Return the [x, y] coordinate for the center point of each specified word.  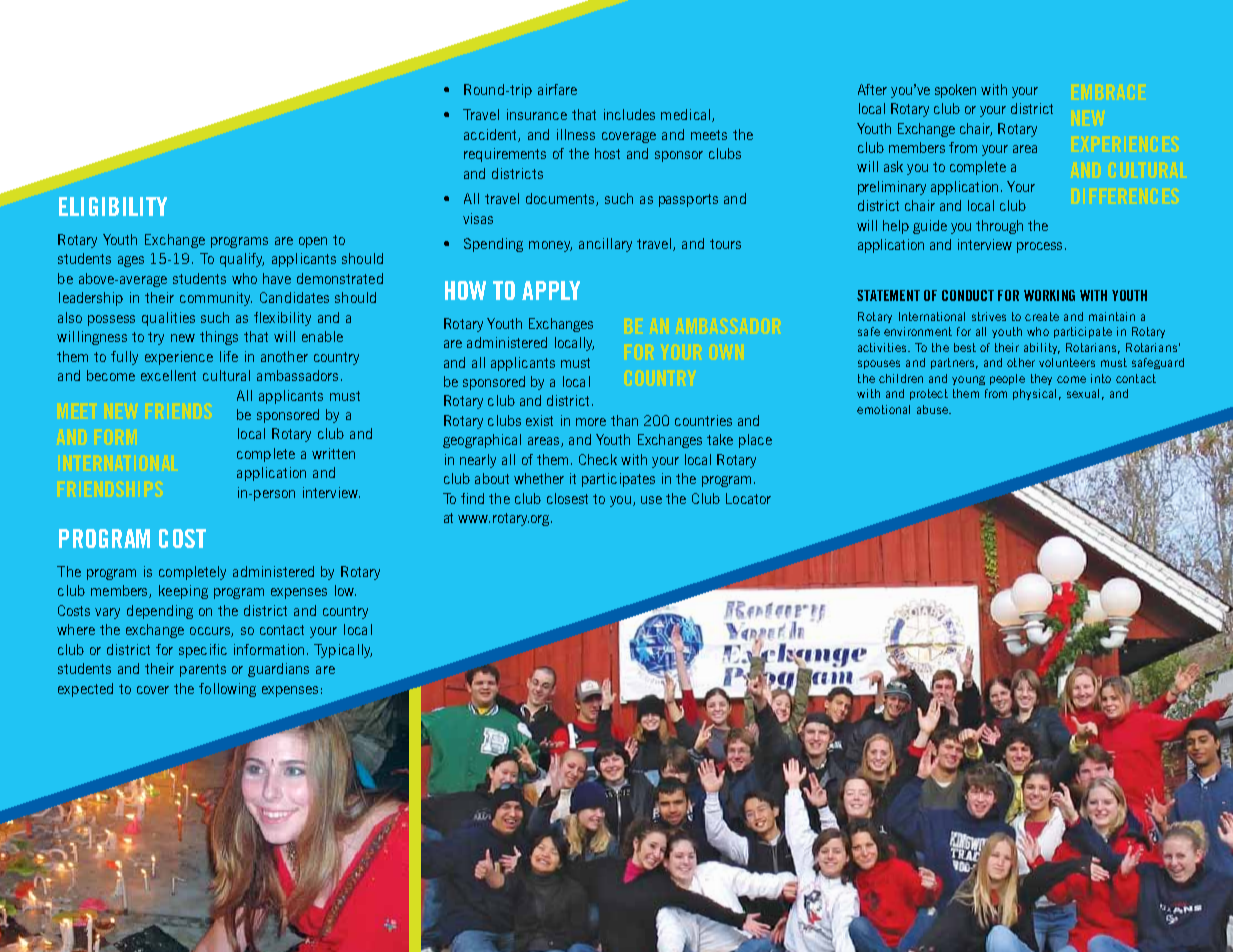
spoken [955, 91]
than [624, 420]
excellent [168, 375]
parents [203, 670]
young [968, 380]
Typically [343, 651]
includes [629, 114]
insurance [537, 114]
